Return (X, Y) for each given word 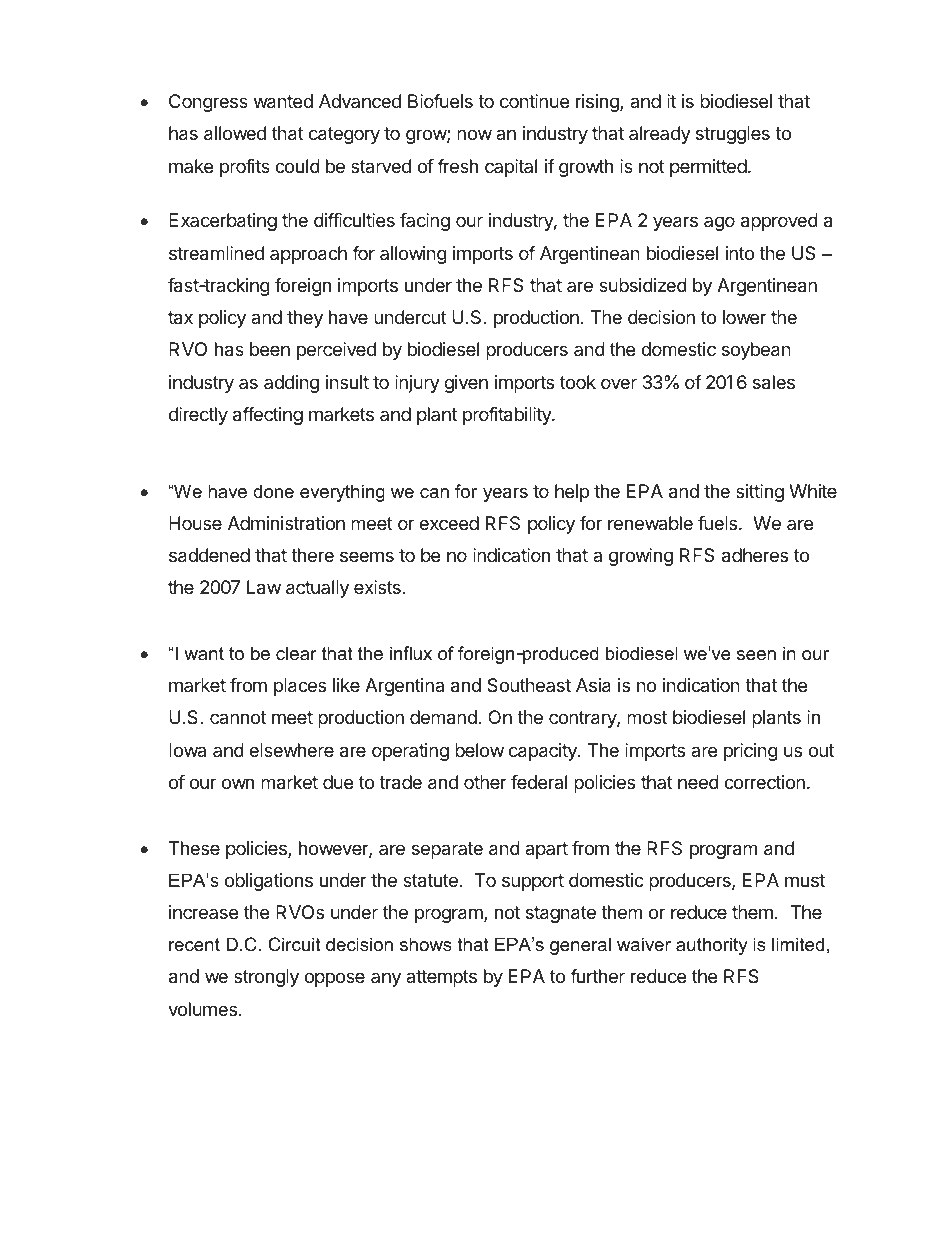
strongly (266, 978)
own (238, 783)
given (466, 384)
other (485, 782)
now (474, 134)
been (270, 349)
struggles (733, 135)
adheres (755, 555)
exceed (449, 523)
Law (264, 587)
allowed (235, 133)
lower (745, 317)
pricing (751, 752)
